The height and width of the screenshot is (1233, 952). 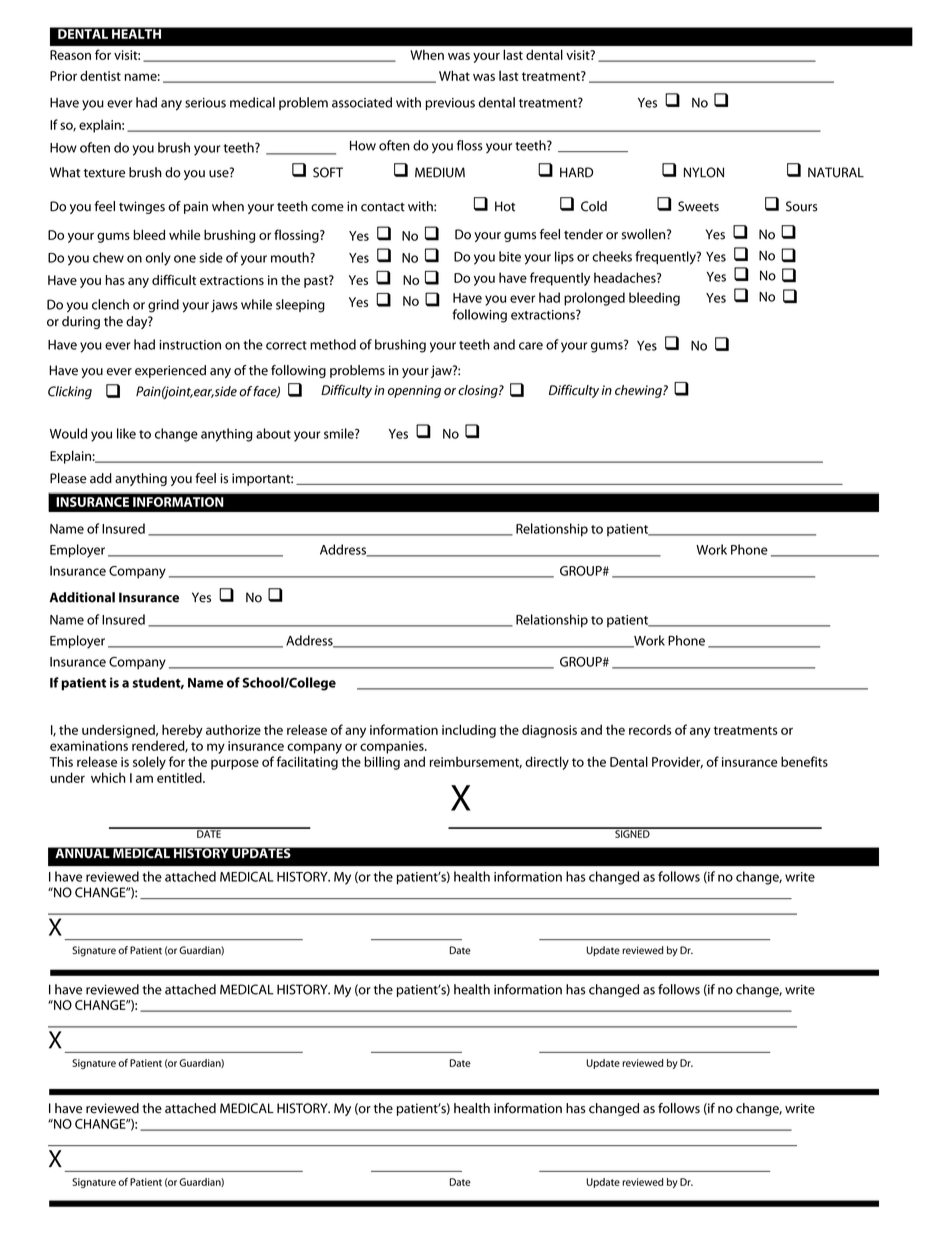 What do you see at coordinates (450, 104) in the screenshot?
I see `previous` at bounding box center [450, 104].
